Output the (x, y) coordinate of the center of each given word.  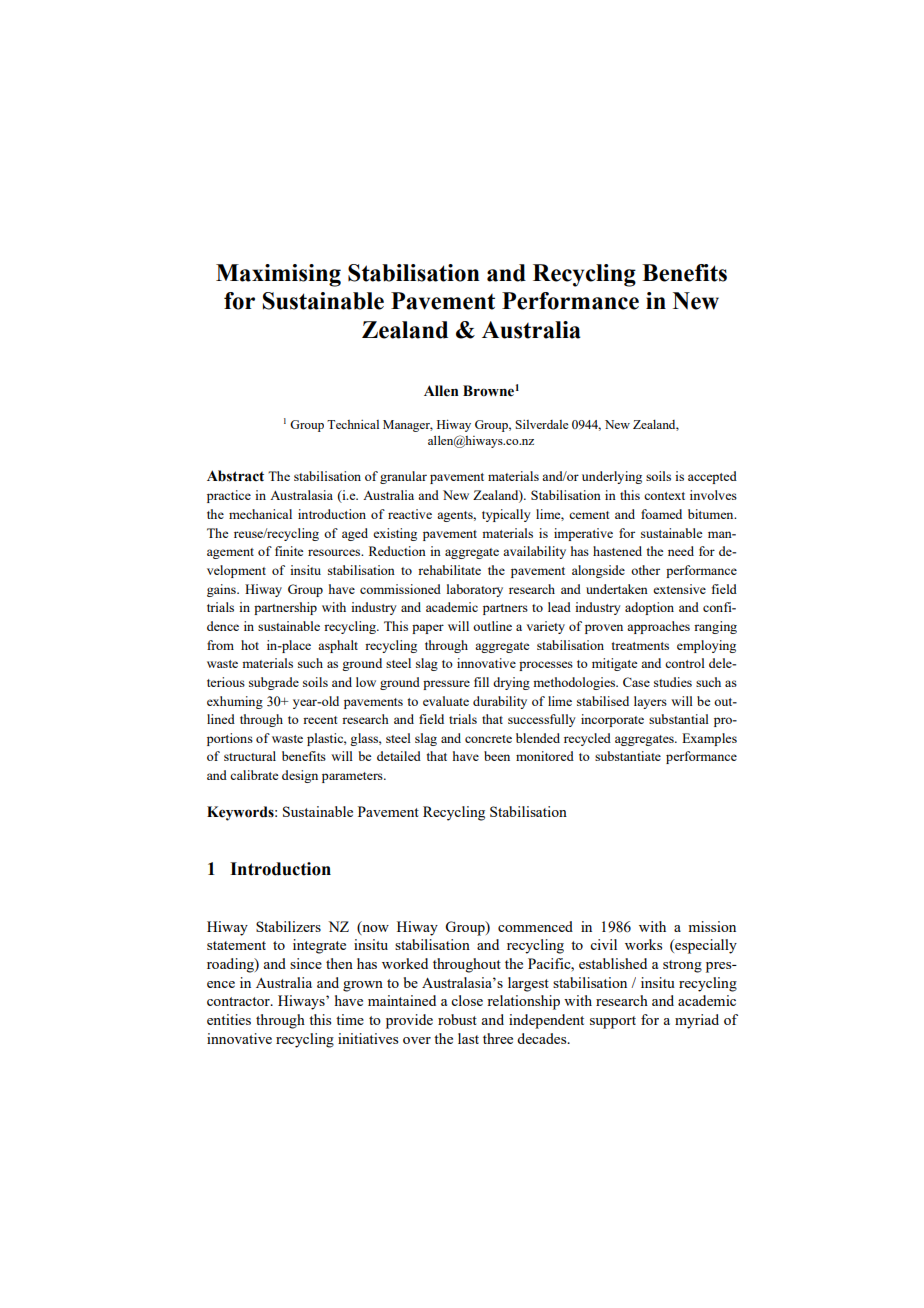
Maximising (278, 275)
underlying (612, 477)
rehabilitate (449, 570)
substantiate (628, 756)
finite (289, 551)
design (300, 776)
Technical (353, 424)
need (681, 551)
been (497, 756)
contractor (239, 1001)
